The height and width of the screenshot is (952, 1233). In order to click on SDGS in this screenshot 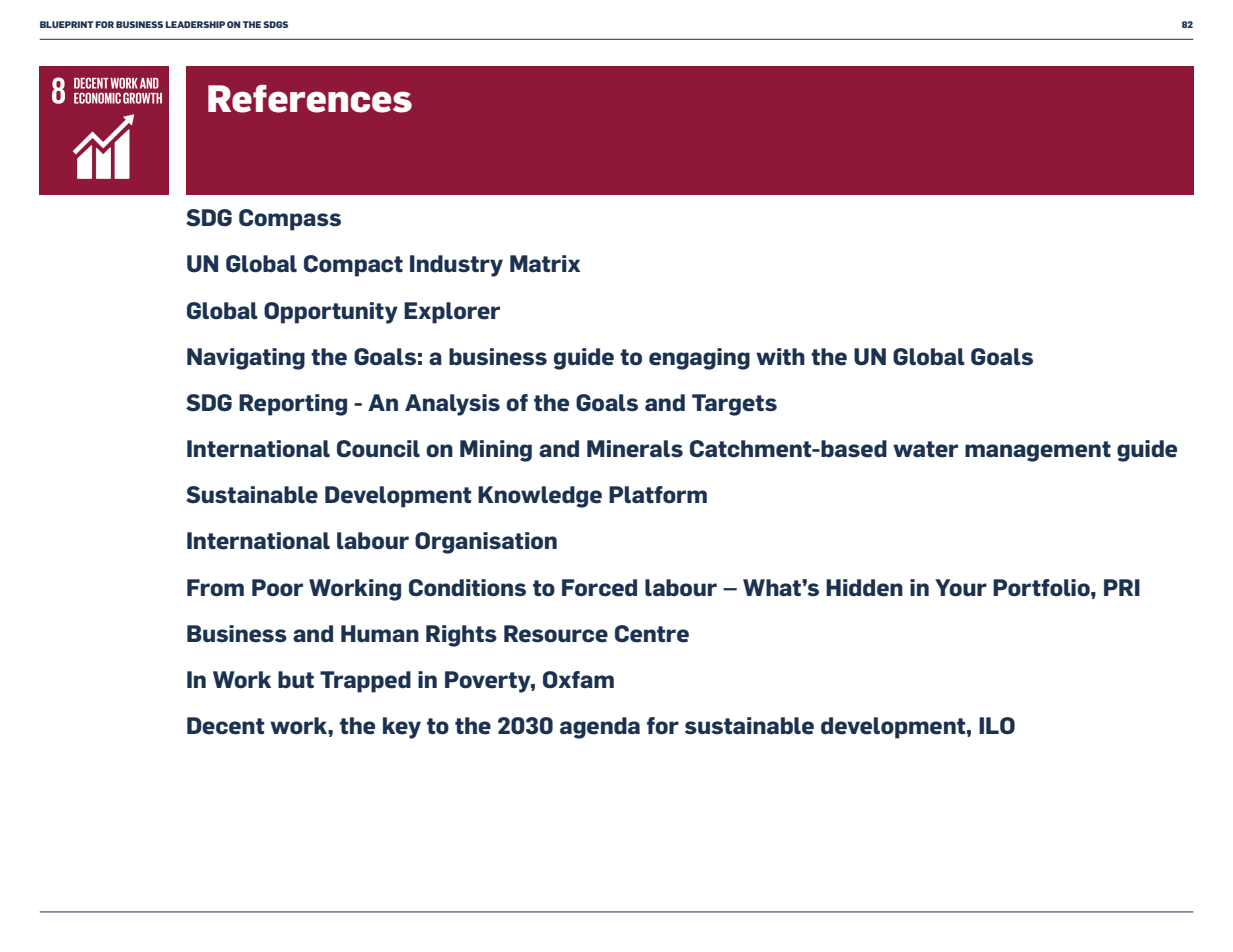, I will do `click(275, 24)`.
